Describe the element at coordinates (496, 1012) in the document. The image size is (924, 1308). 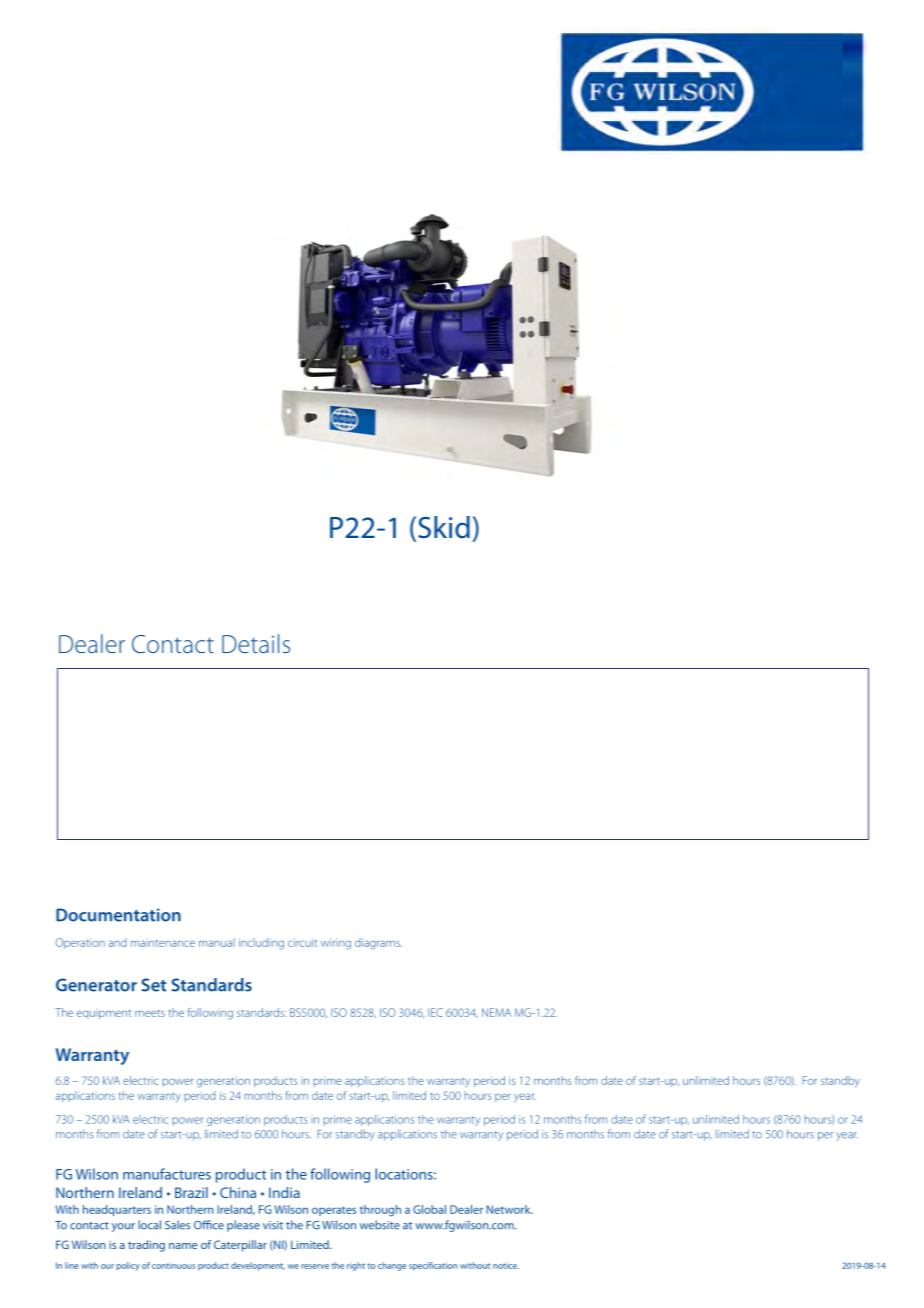
I see `NEMA` at that location.
